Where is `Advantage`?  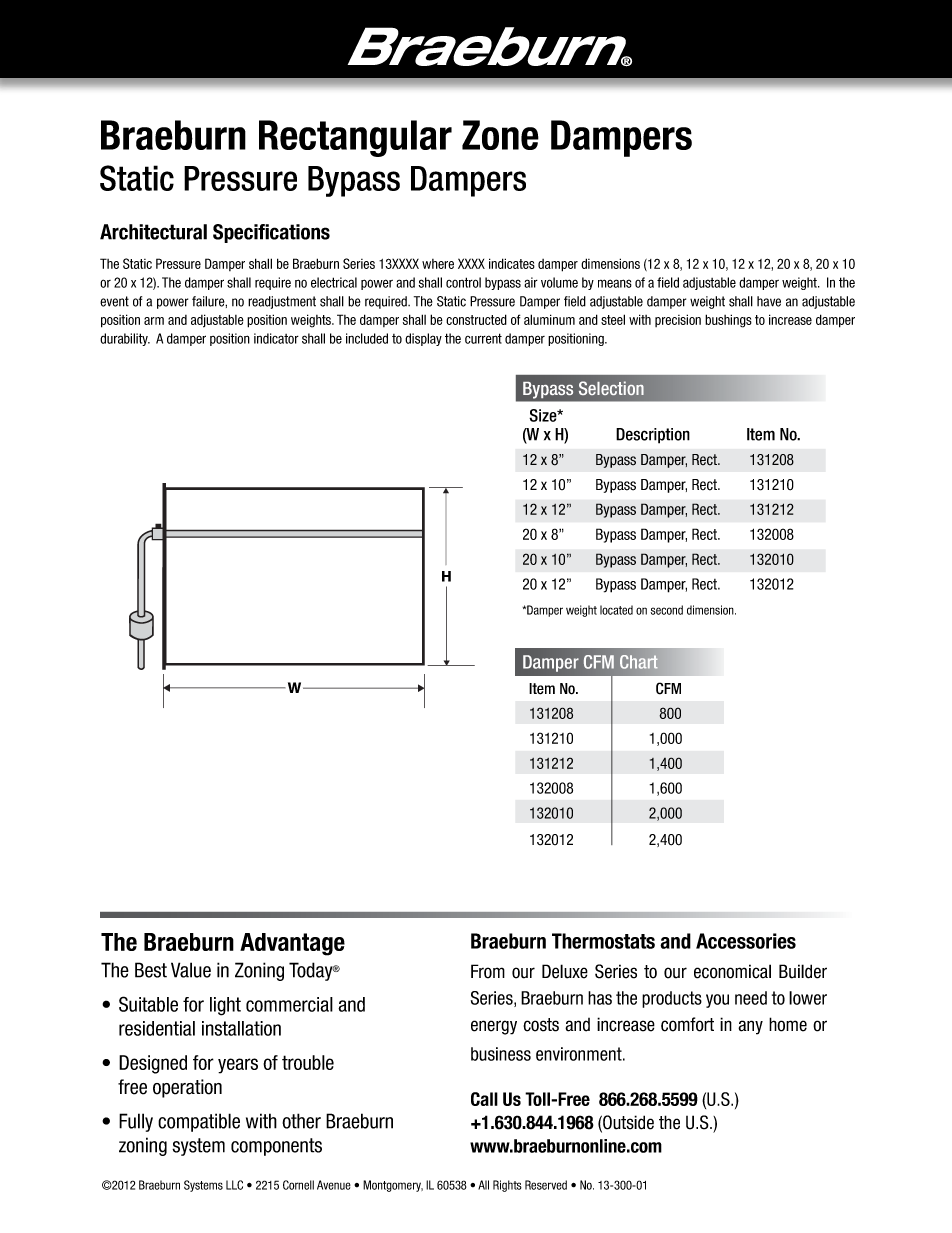
Advantage is located at coordinates (292, 944).
